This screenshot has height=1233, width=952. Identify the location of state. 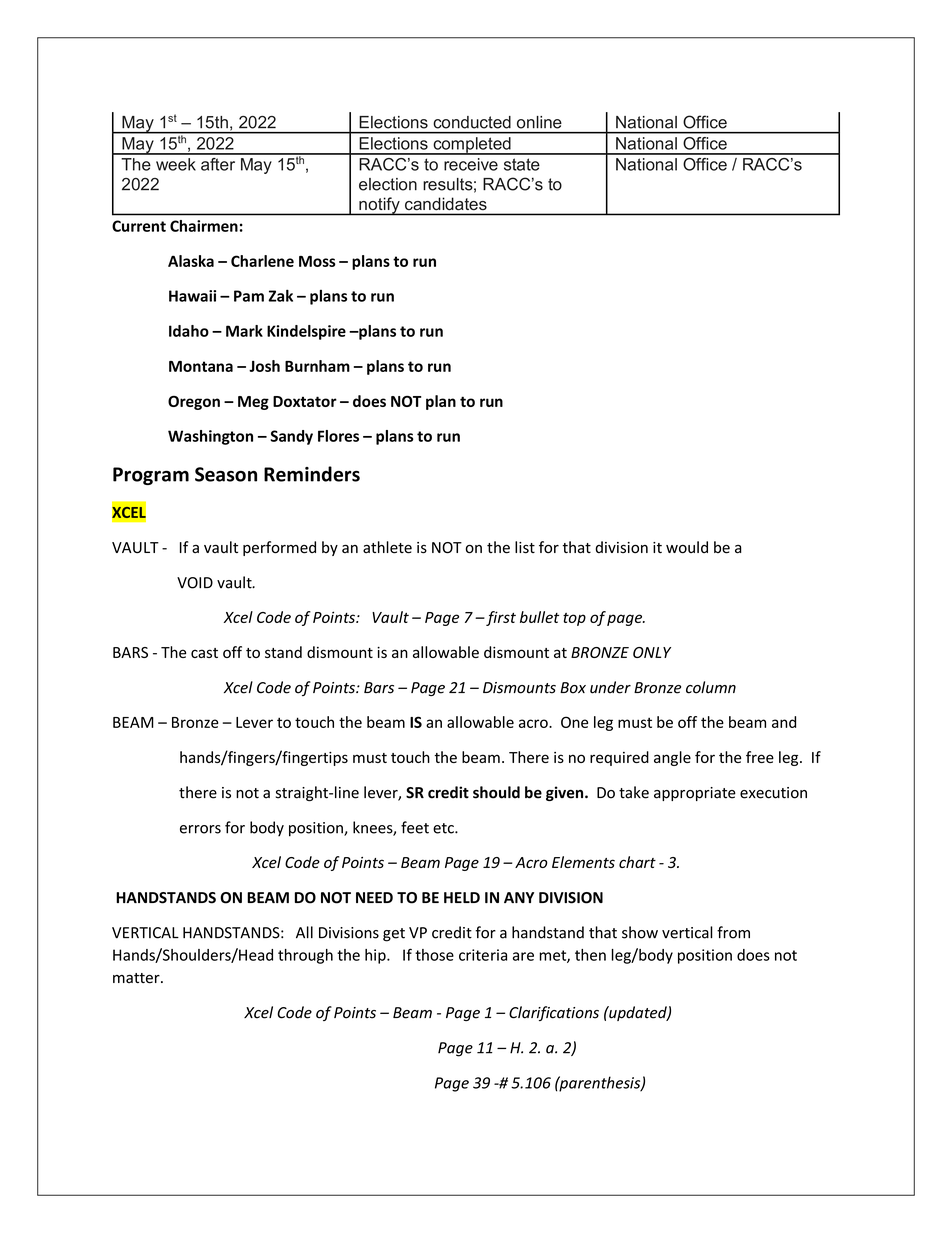
(522, 164).
